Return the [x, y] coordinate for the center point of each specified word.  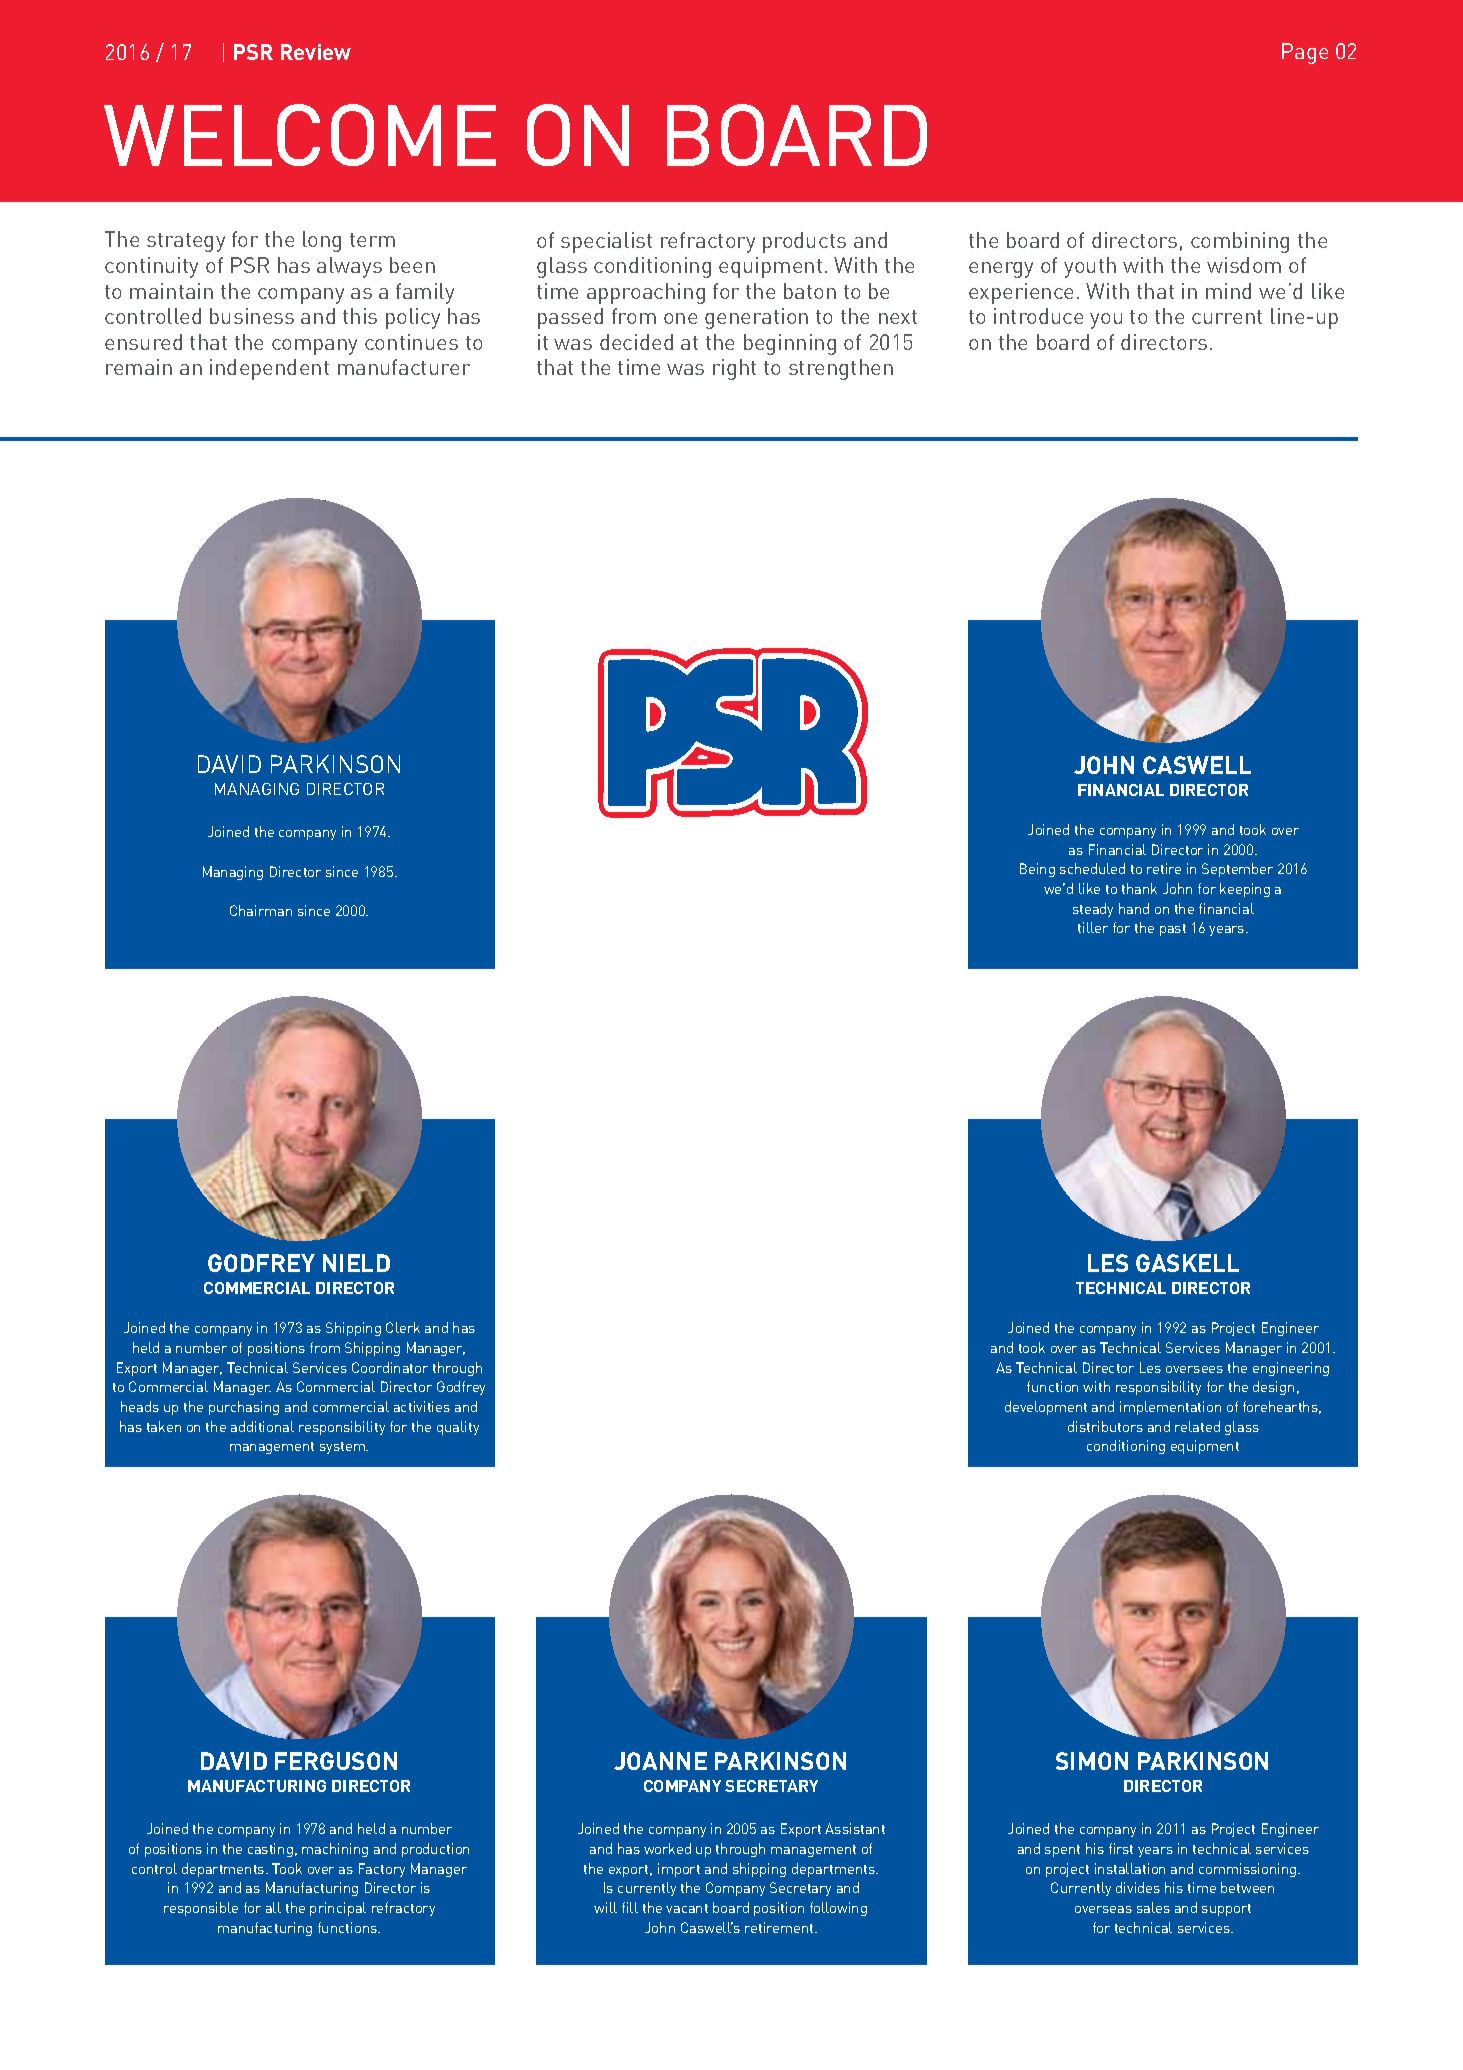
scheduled [1092, 868]
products [804, 242]
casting [270, 1850]
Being [1037, 870]
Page [1305, 53]
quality [458, 1428]
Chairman [261, 910]
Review [316, 52]
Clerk [403, 1327]
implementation [1170, 1408]
